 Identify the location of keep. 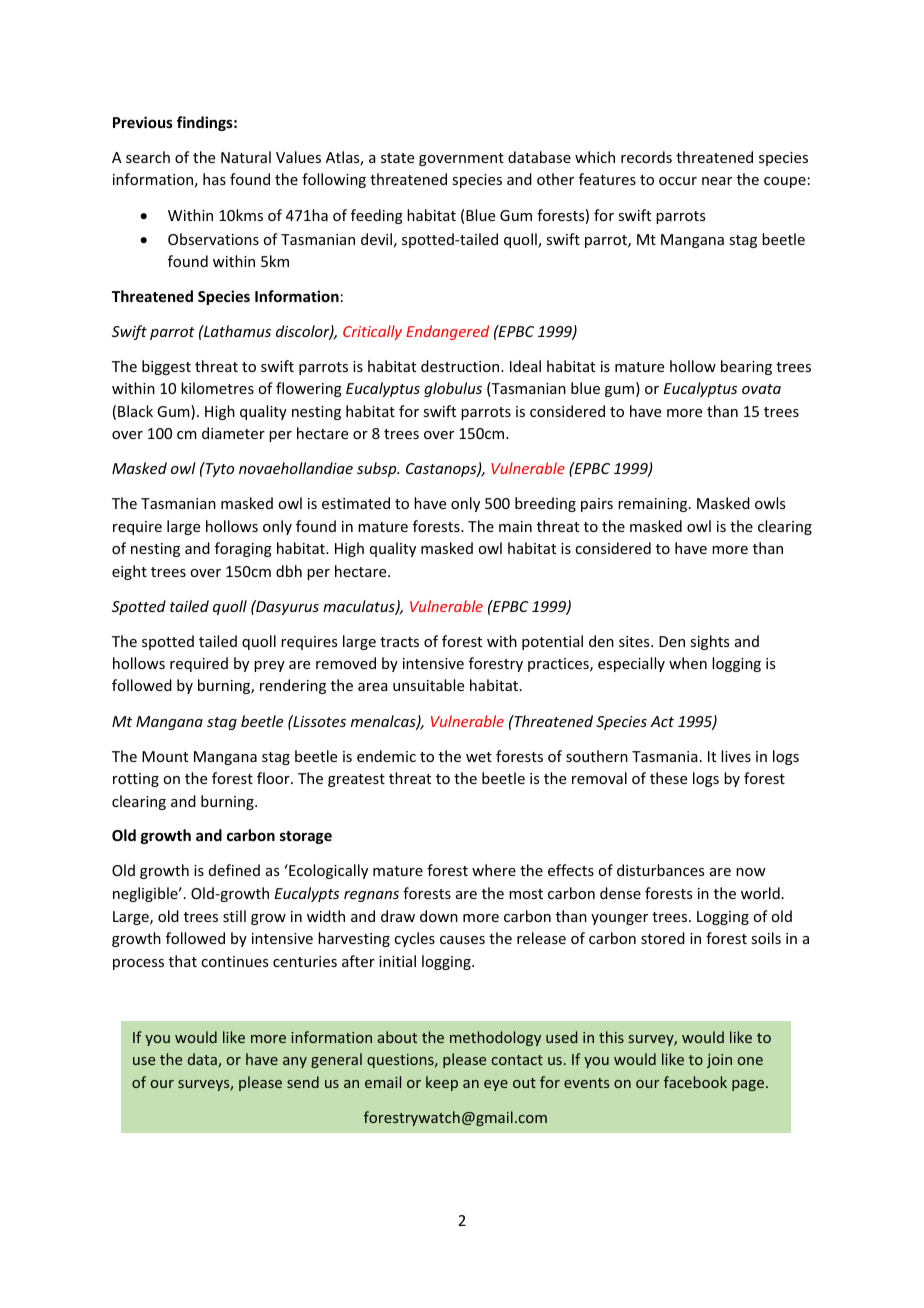
(442, 1083).
